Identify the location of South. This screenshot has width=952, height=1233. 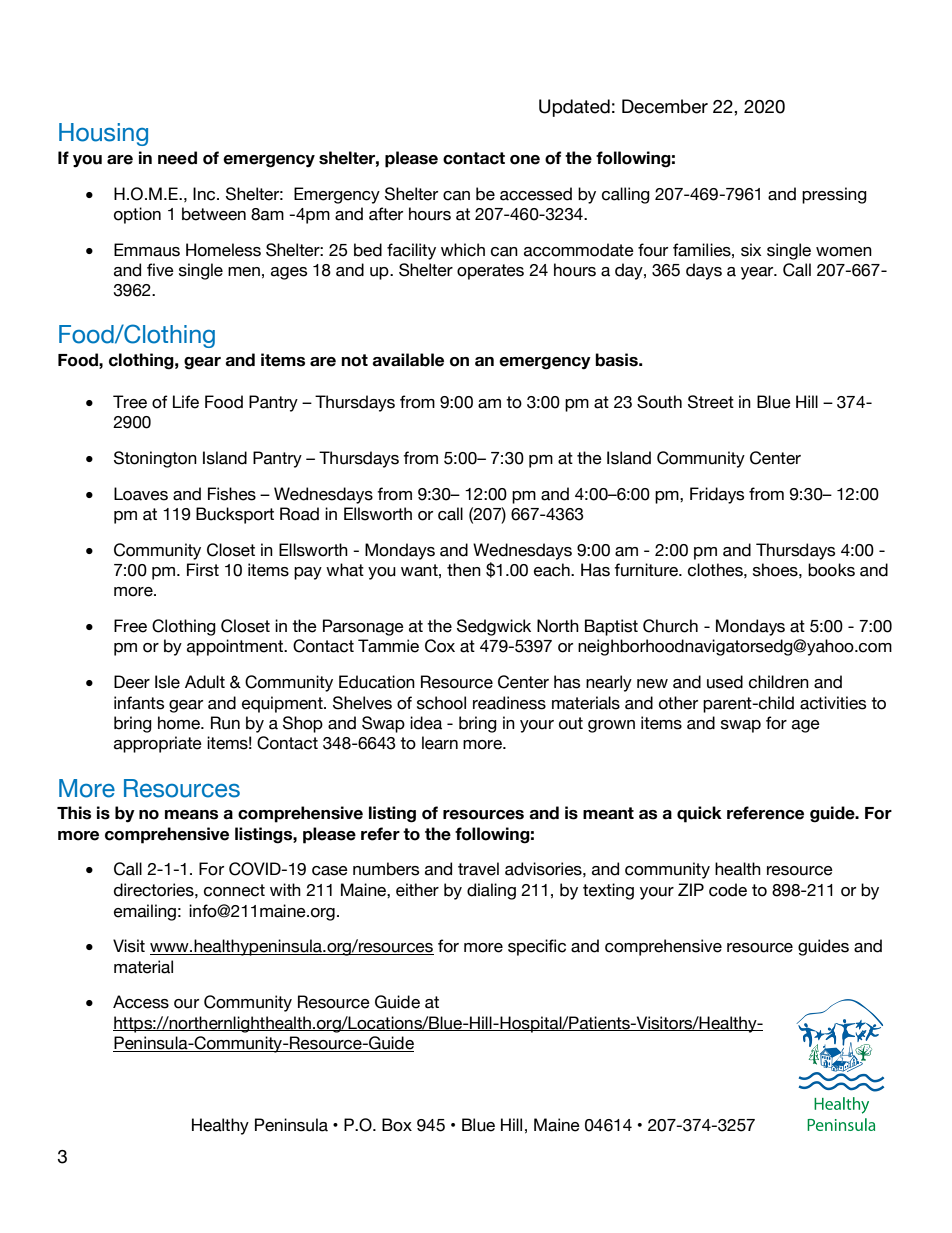
(659, 402).
